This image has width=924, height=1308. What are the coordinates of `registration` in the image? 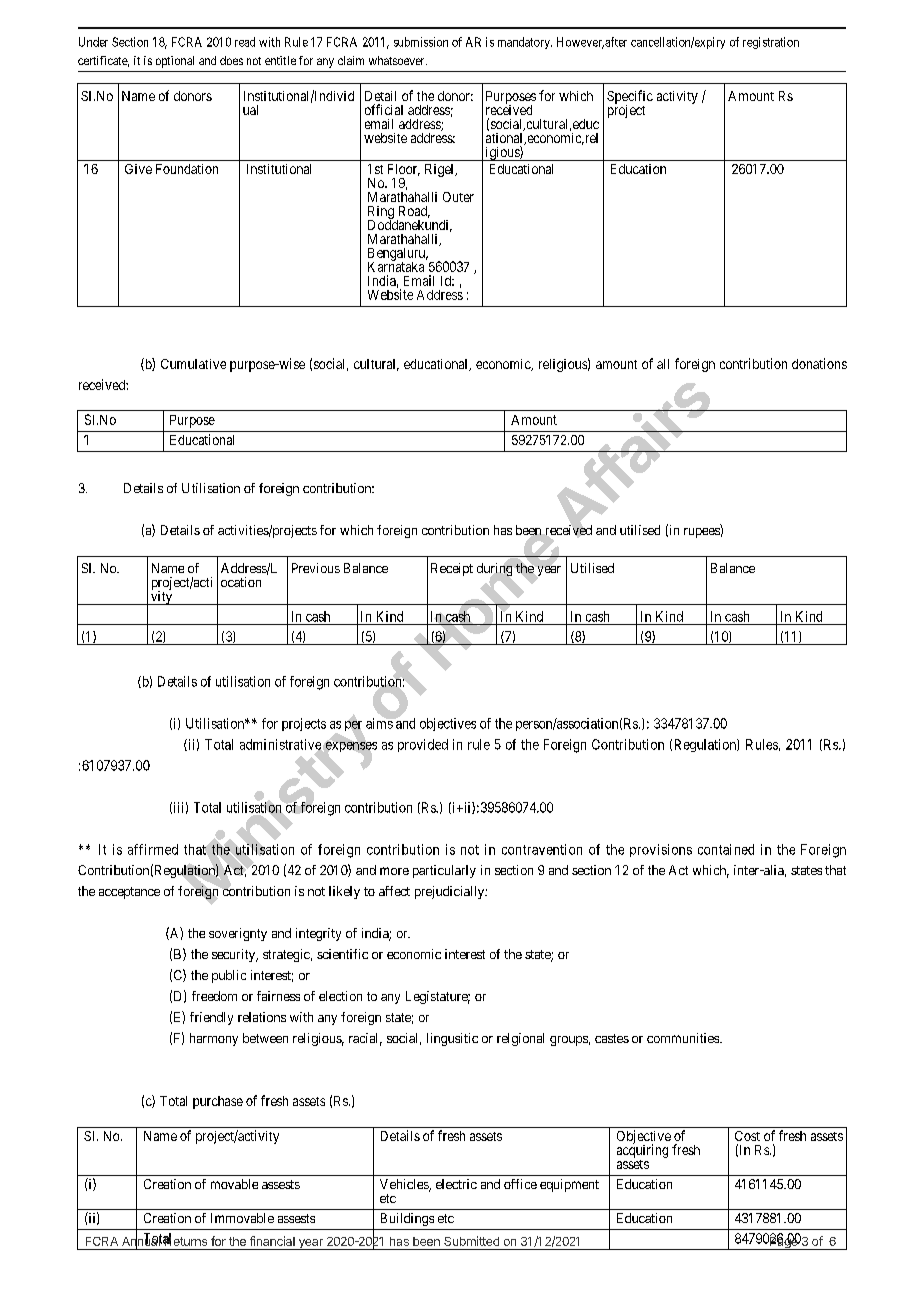 It's located at (771, 43).
